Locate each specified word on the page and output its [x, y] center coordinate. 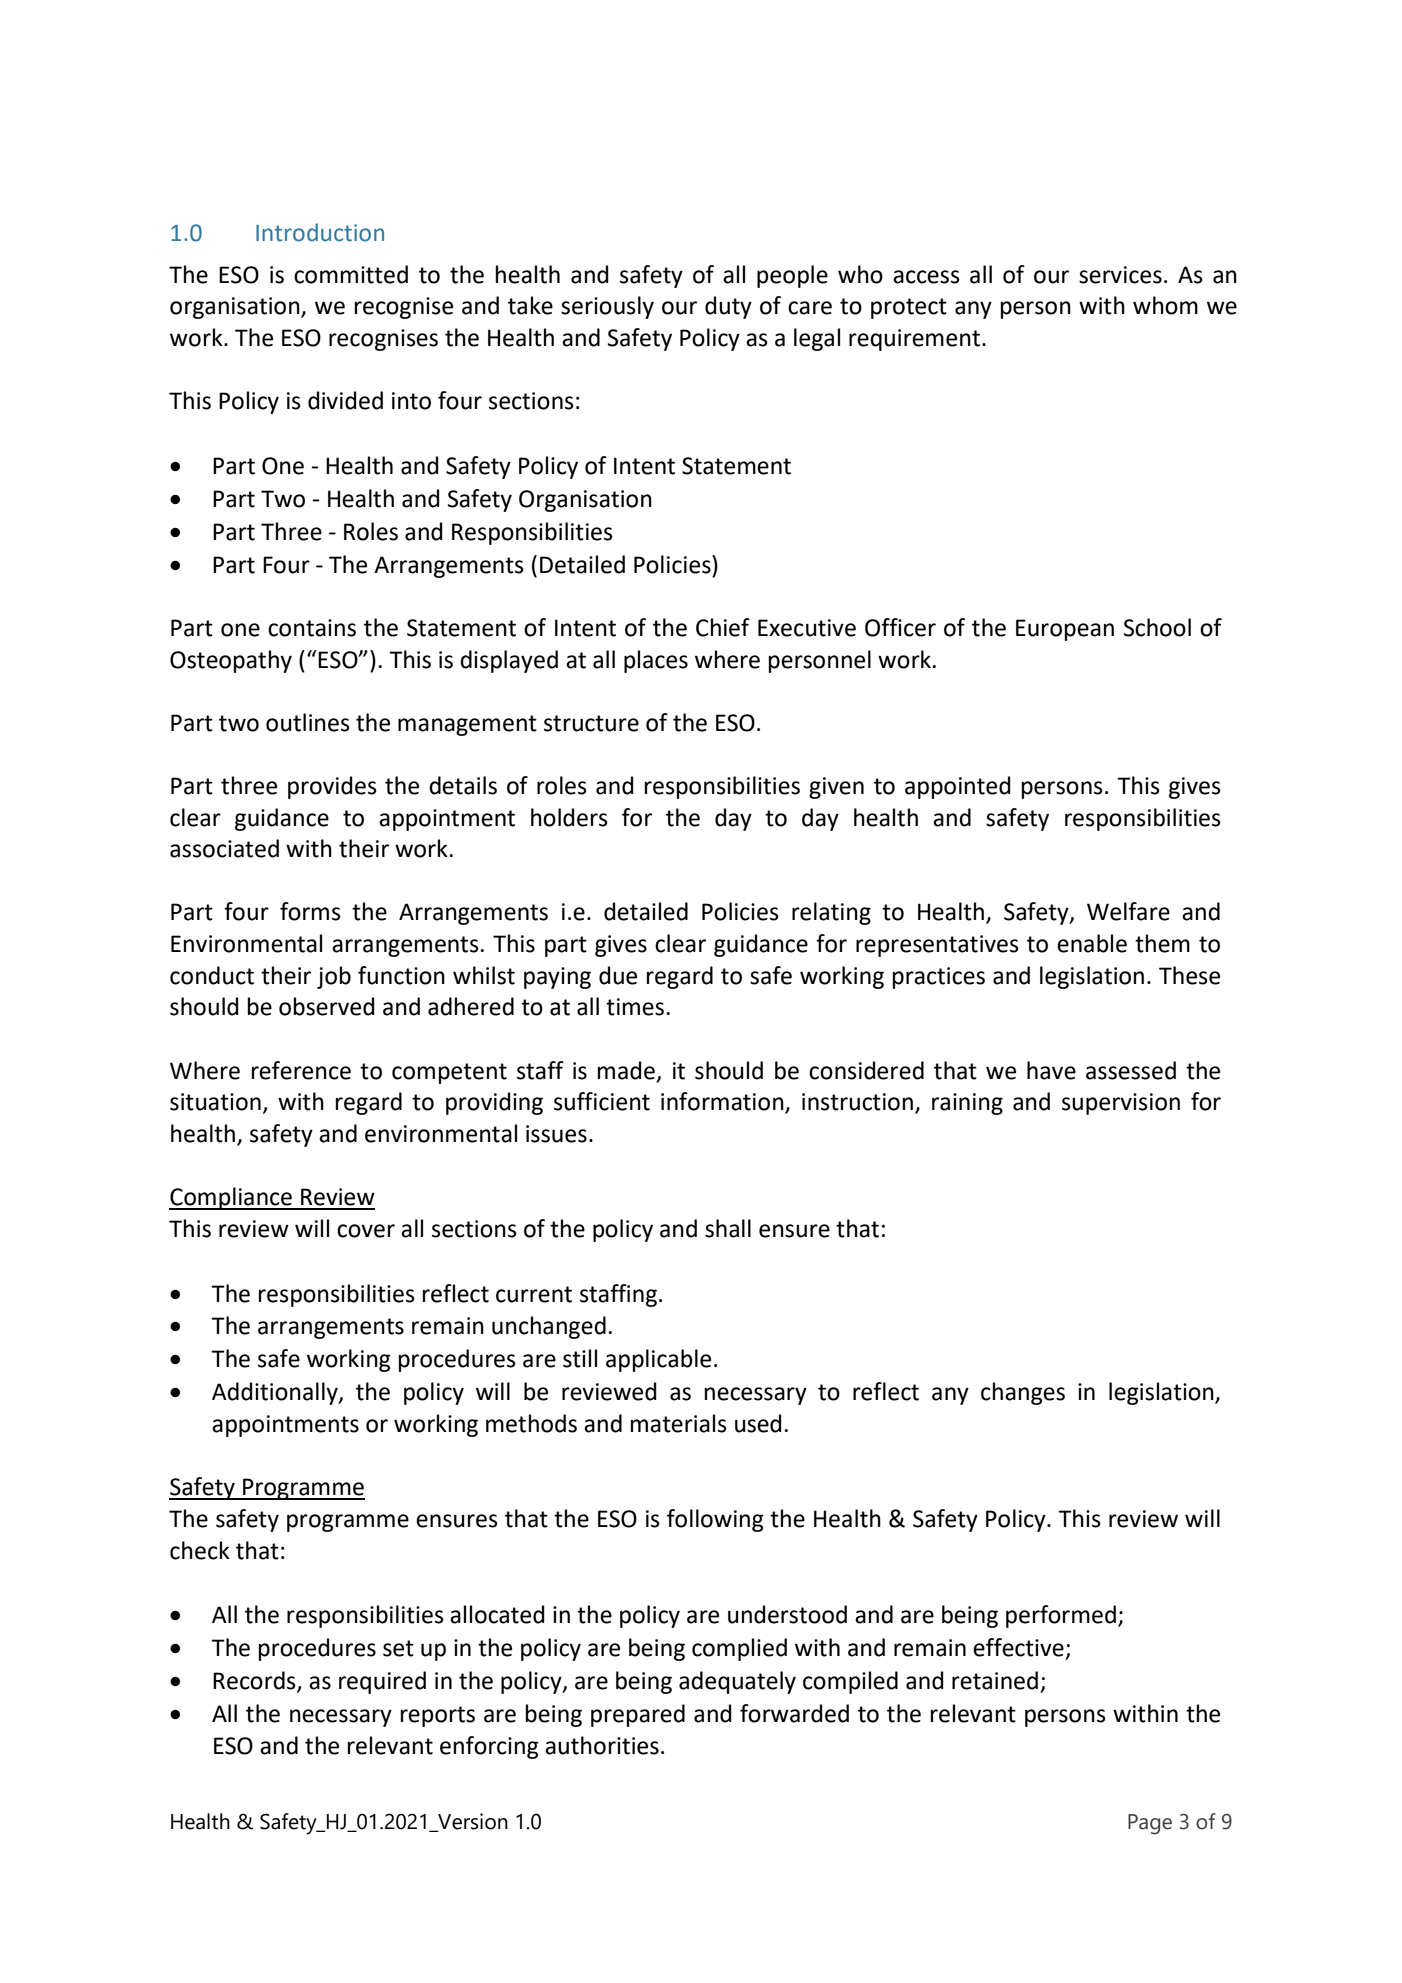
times [635, 1007]
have [1051, 1070]
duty [728, 307]
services [1120, 275]
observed [327, 1006]
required [382, 1682]
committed [351, 274]
